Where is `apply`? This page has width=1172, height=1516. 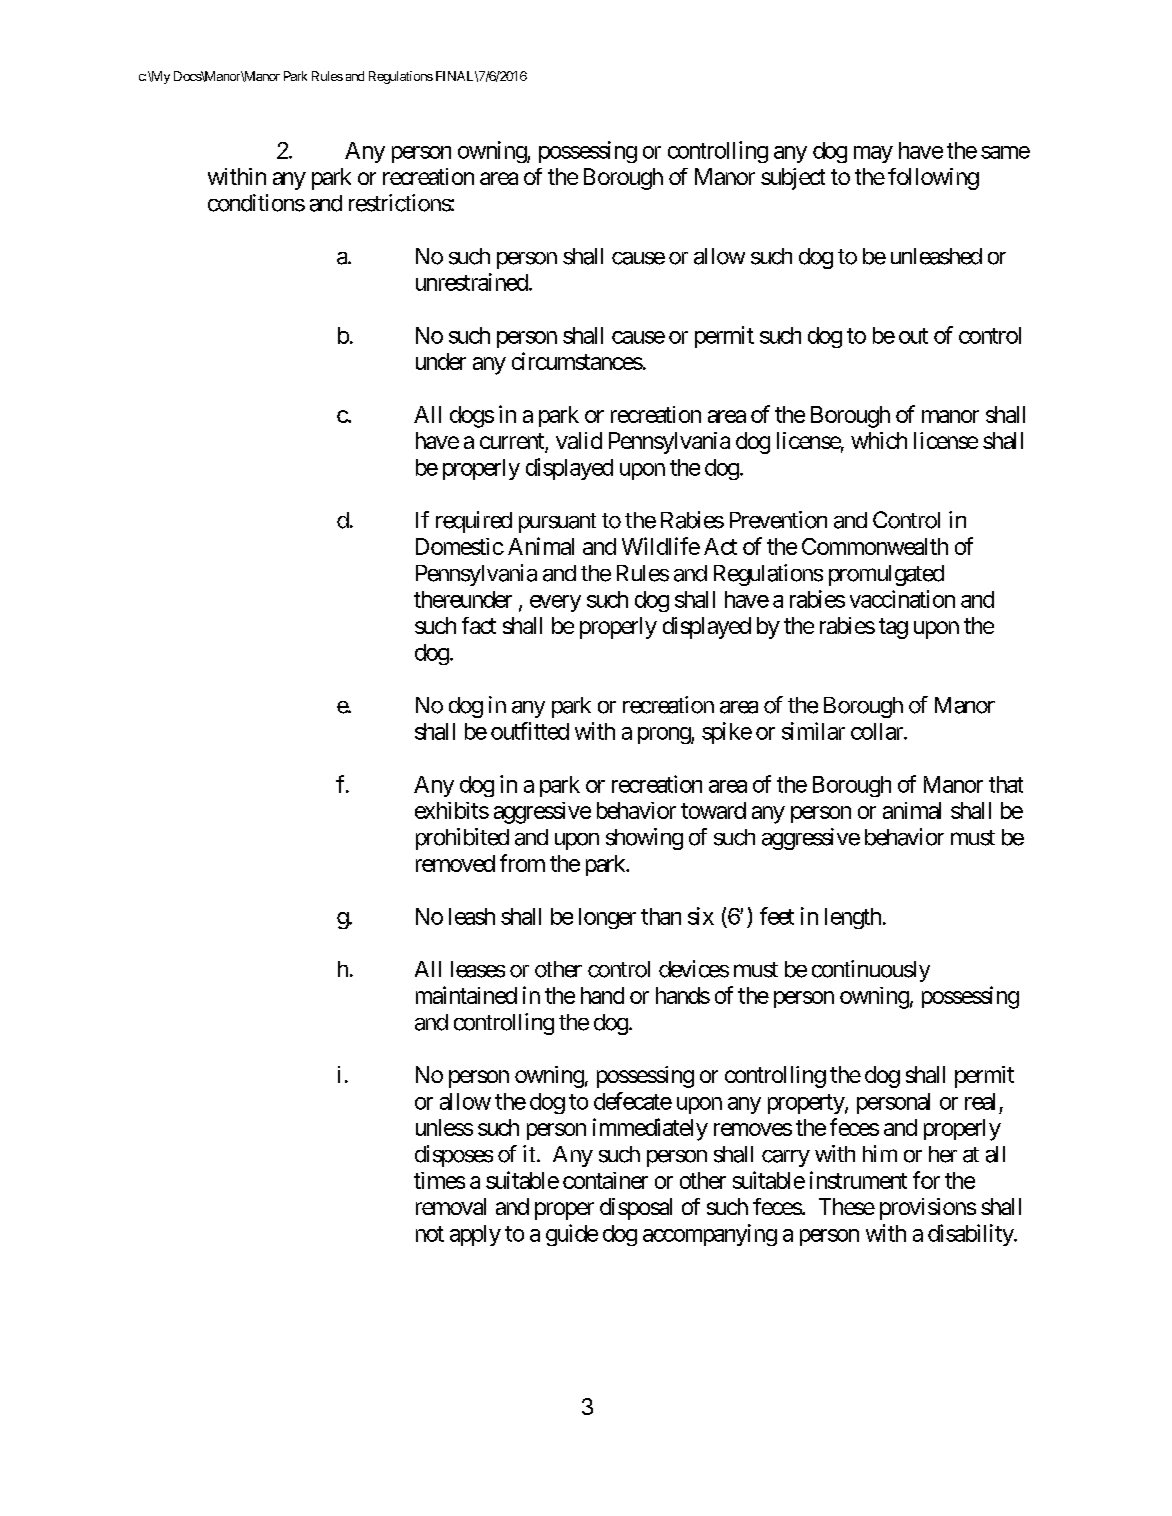 apply is located at coordinates (475, 1235).
